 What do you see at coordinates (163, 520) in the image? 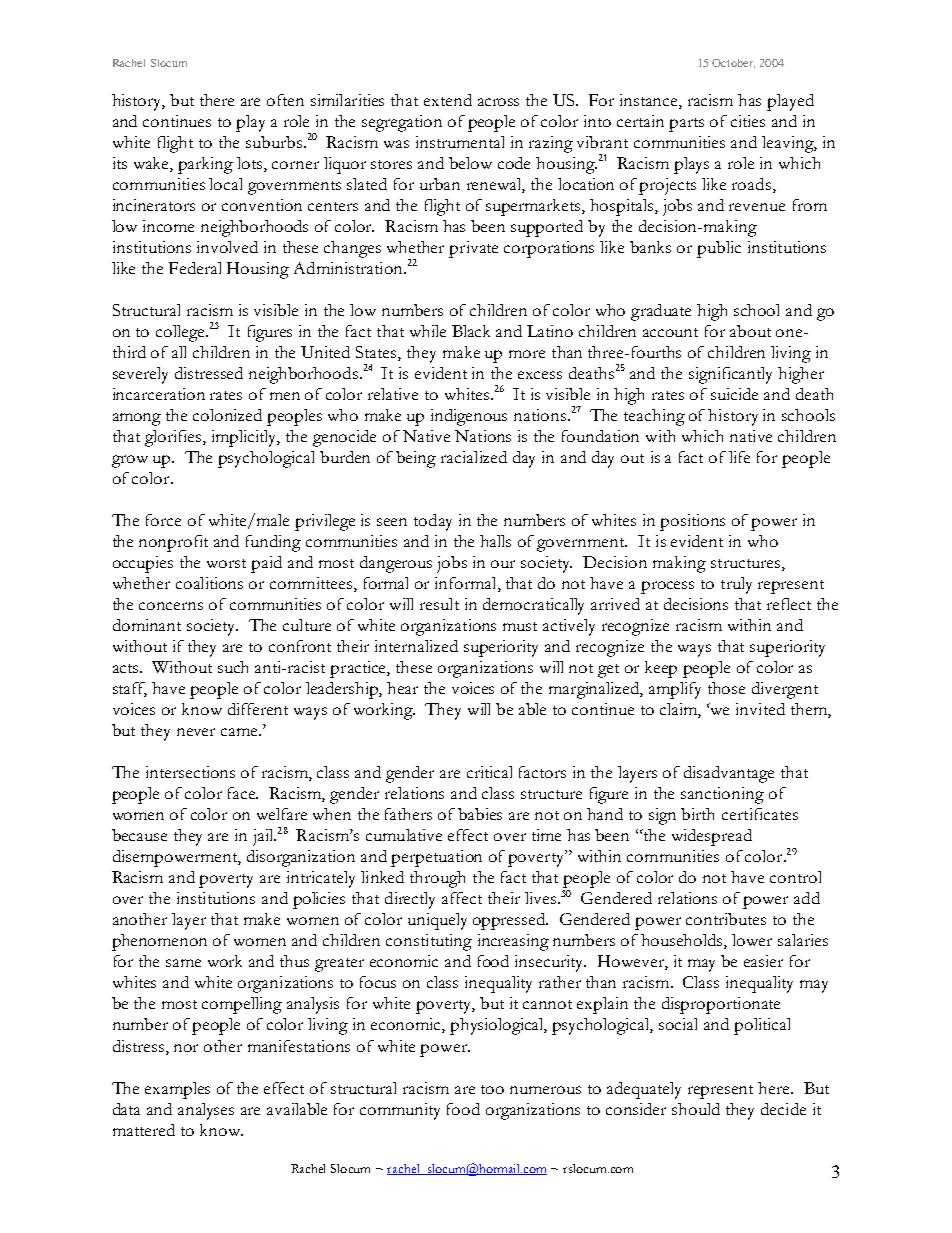
I see `force` at bounding box center [163, 520].
